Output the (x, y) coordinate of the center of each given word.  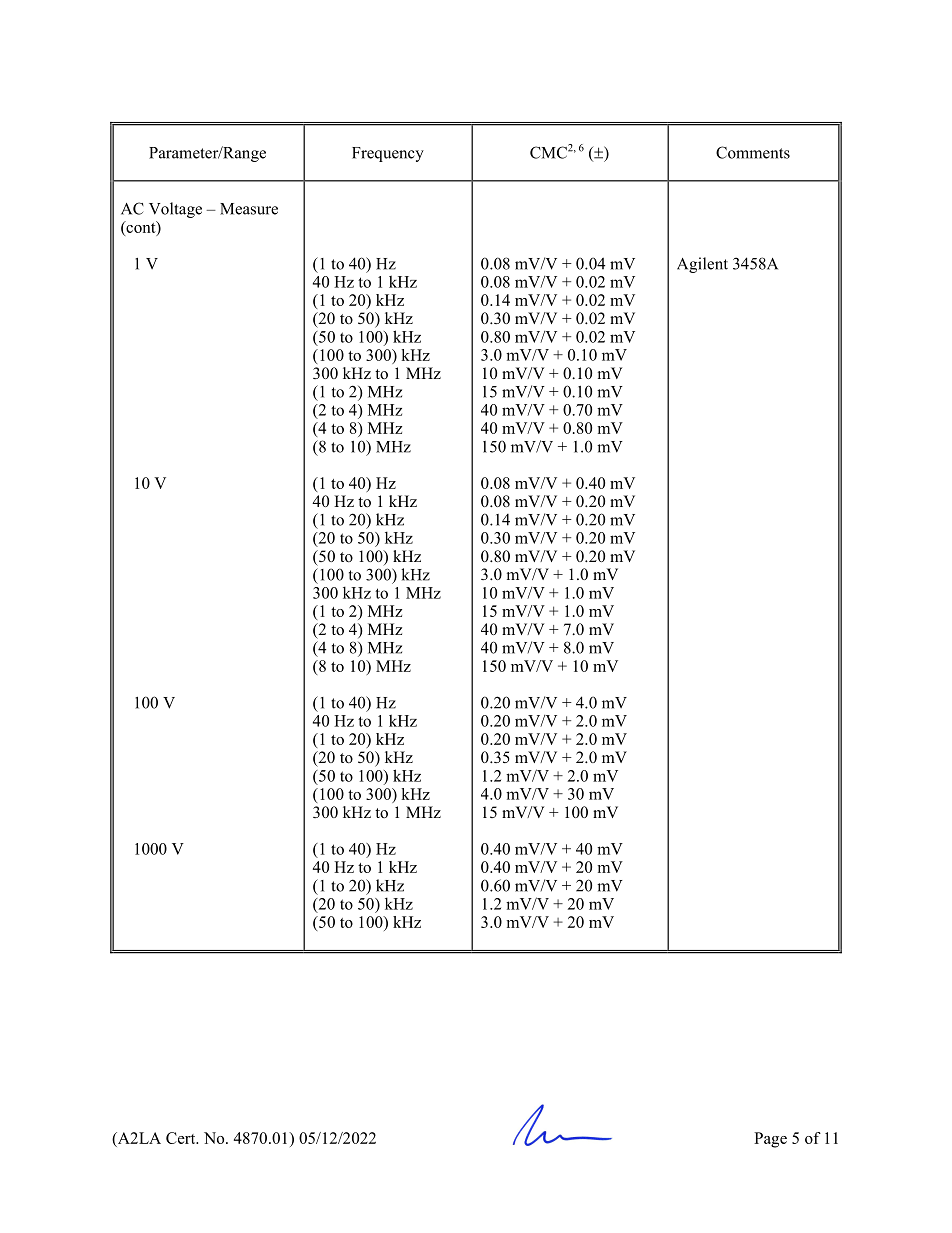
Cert (182, 1138)
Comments (753, 152)
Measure (249, 209)
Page (770, 1140)
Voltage (175, 210)
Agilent (702, 265)
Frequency (388, 154)
